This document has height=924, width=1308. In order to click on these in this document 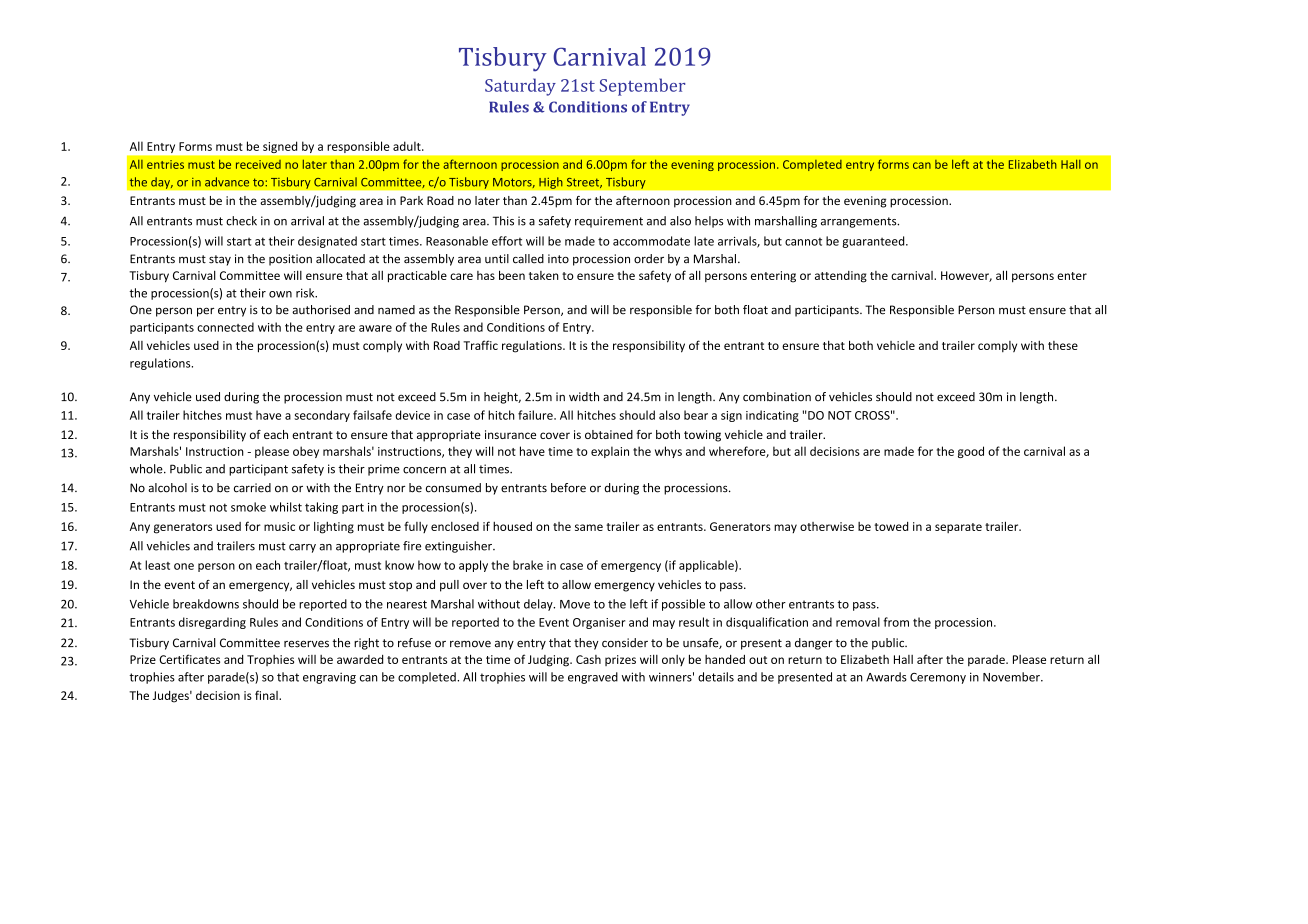, I will do `click(1063, 345)`.
